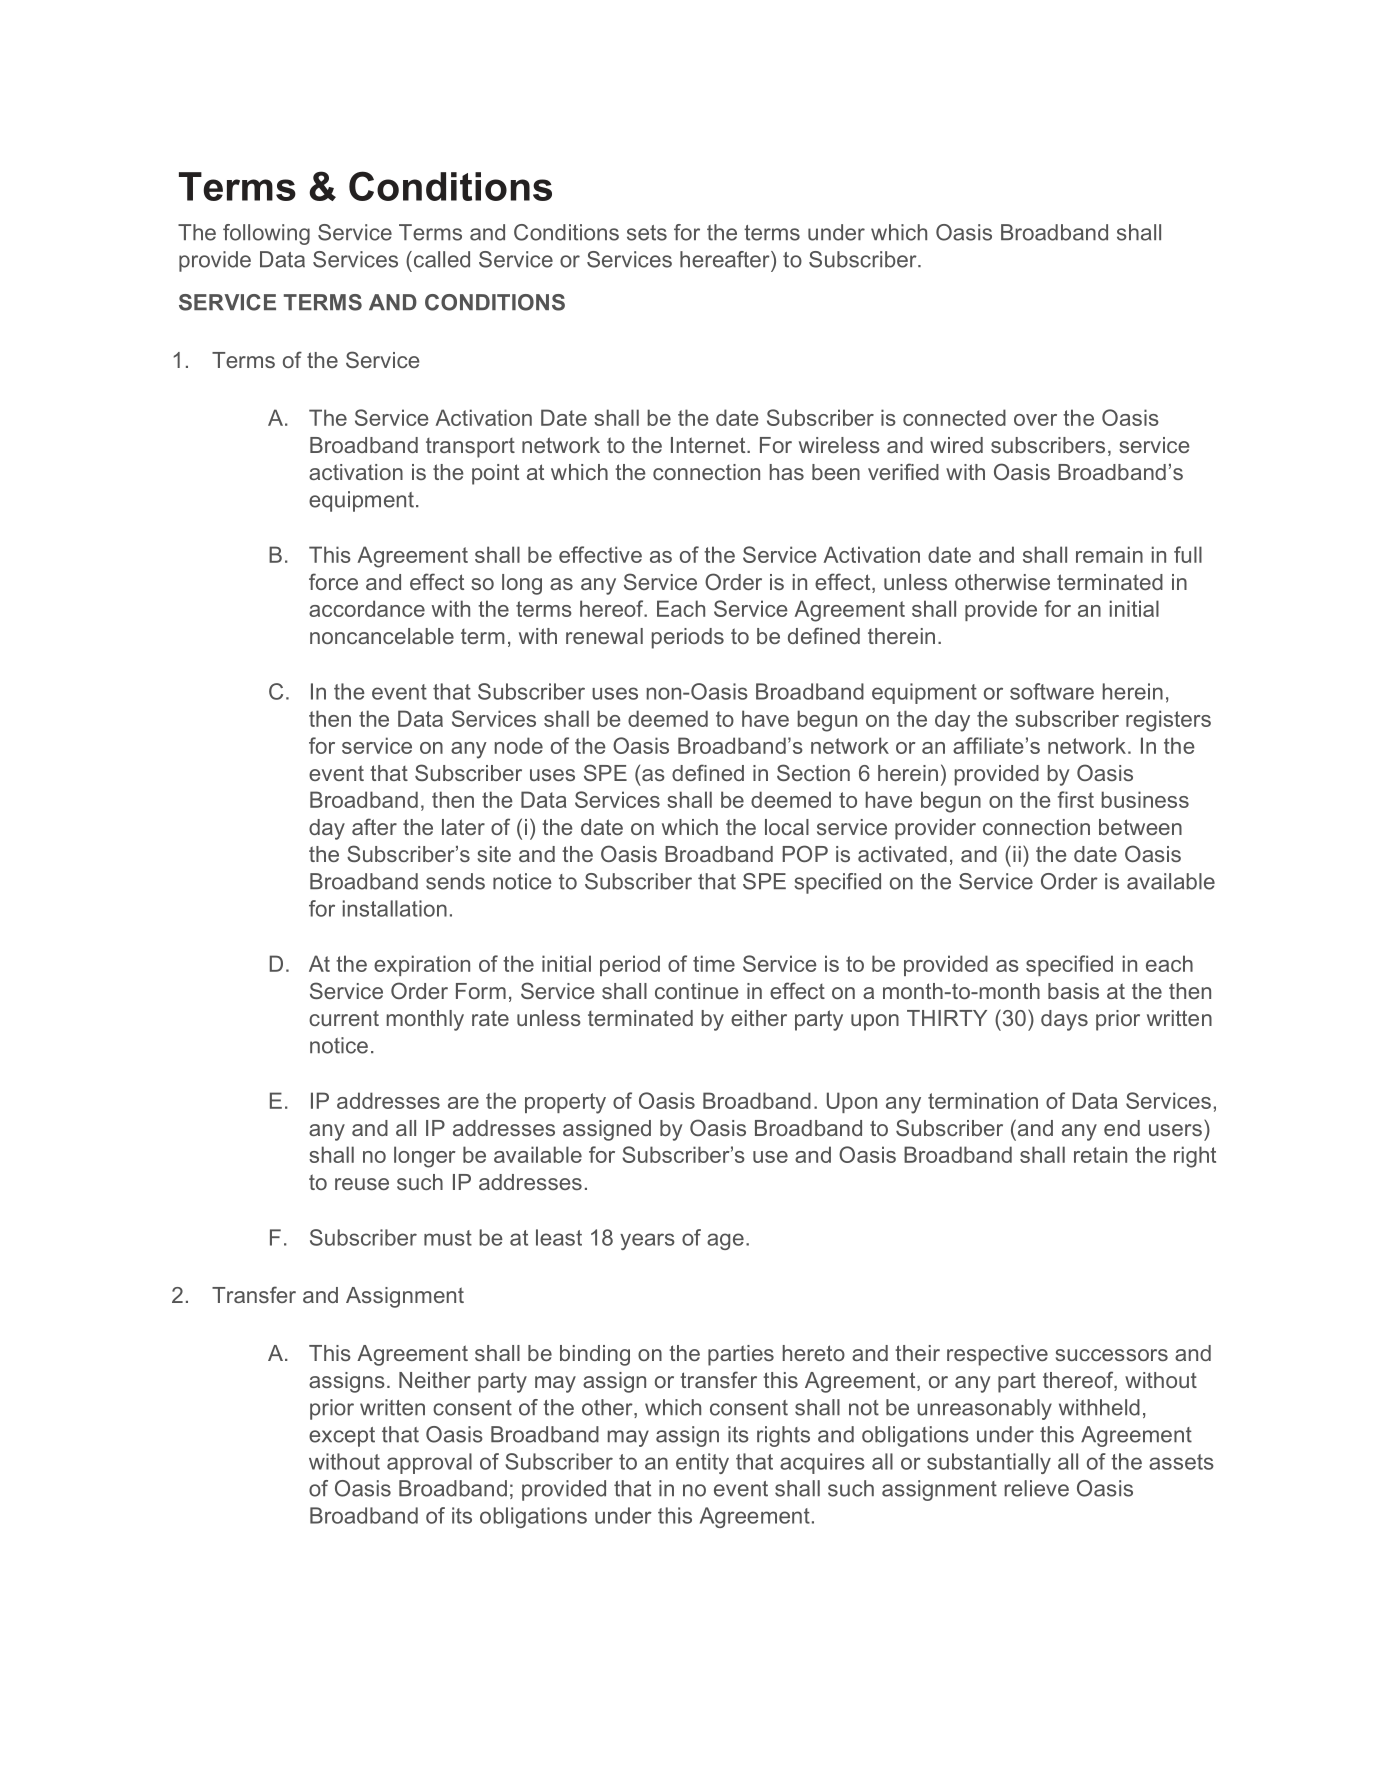  Describe the element at coordinates (702, 1463) in the screenshot. I see `entity` at that location.
